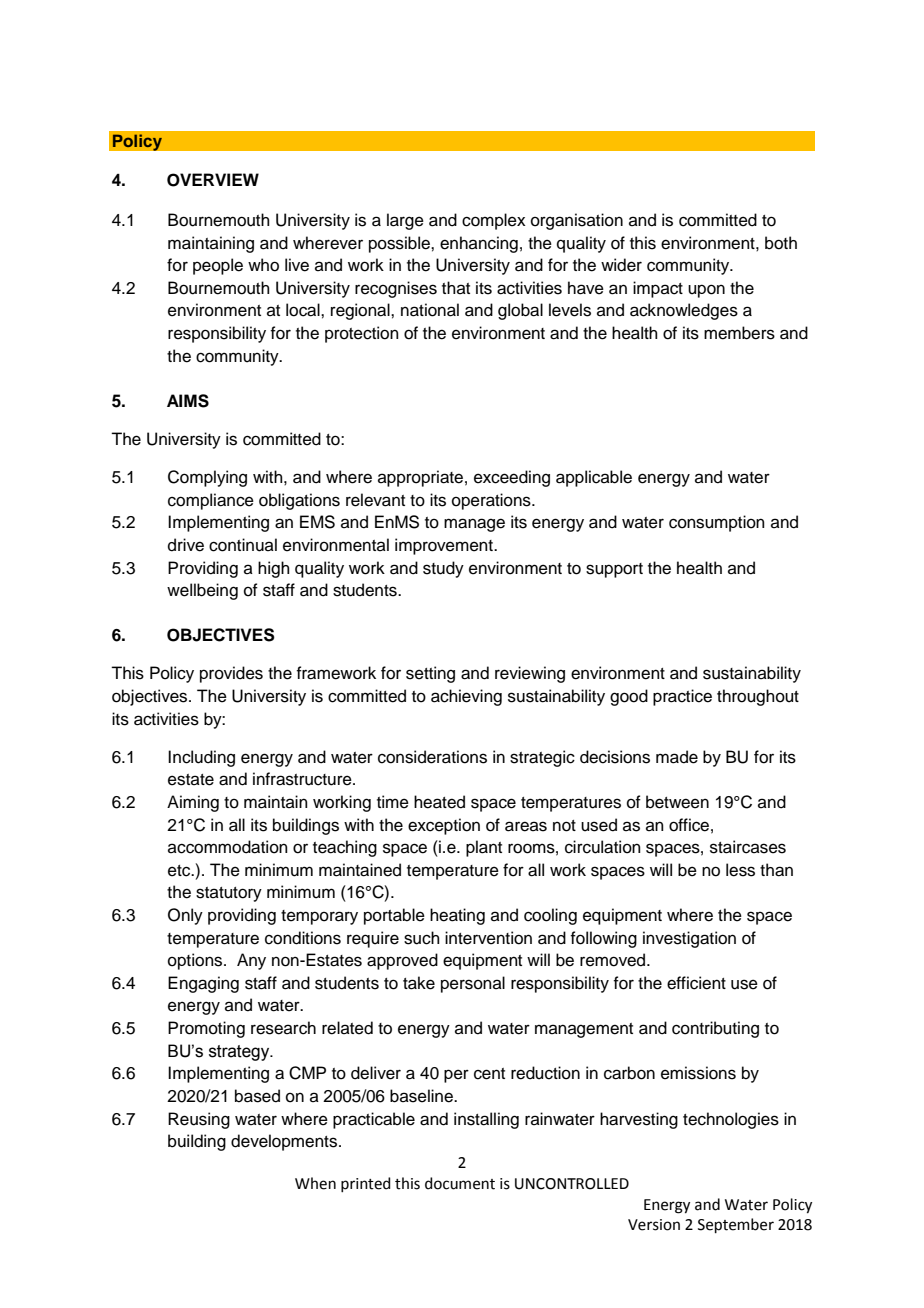 The height and width of the screenshot is (1308, 924). What do you see at coordinates (315, 1183) in the screenshot?
I see `When` at bounding box center [315, 1183].
